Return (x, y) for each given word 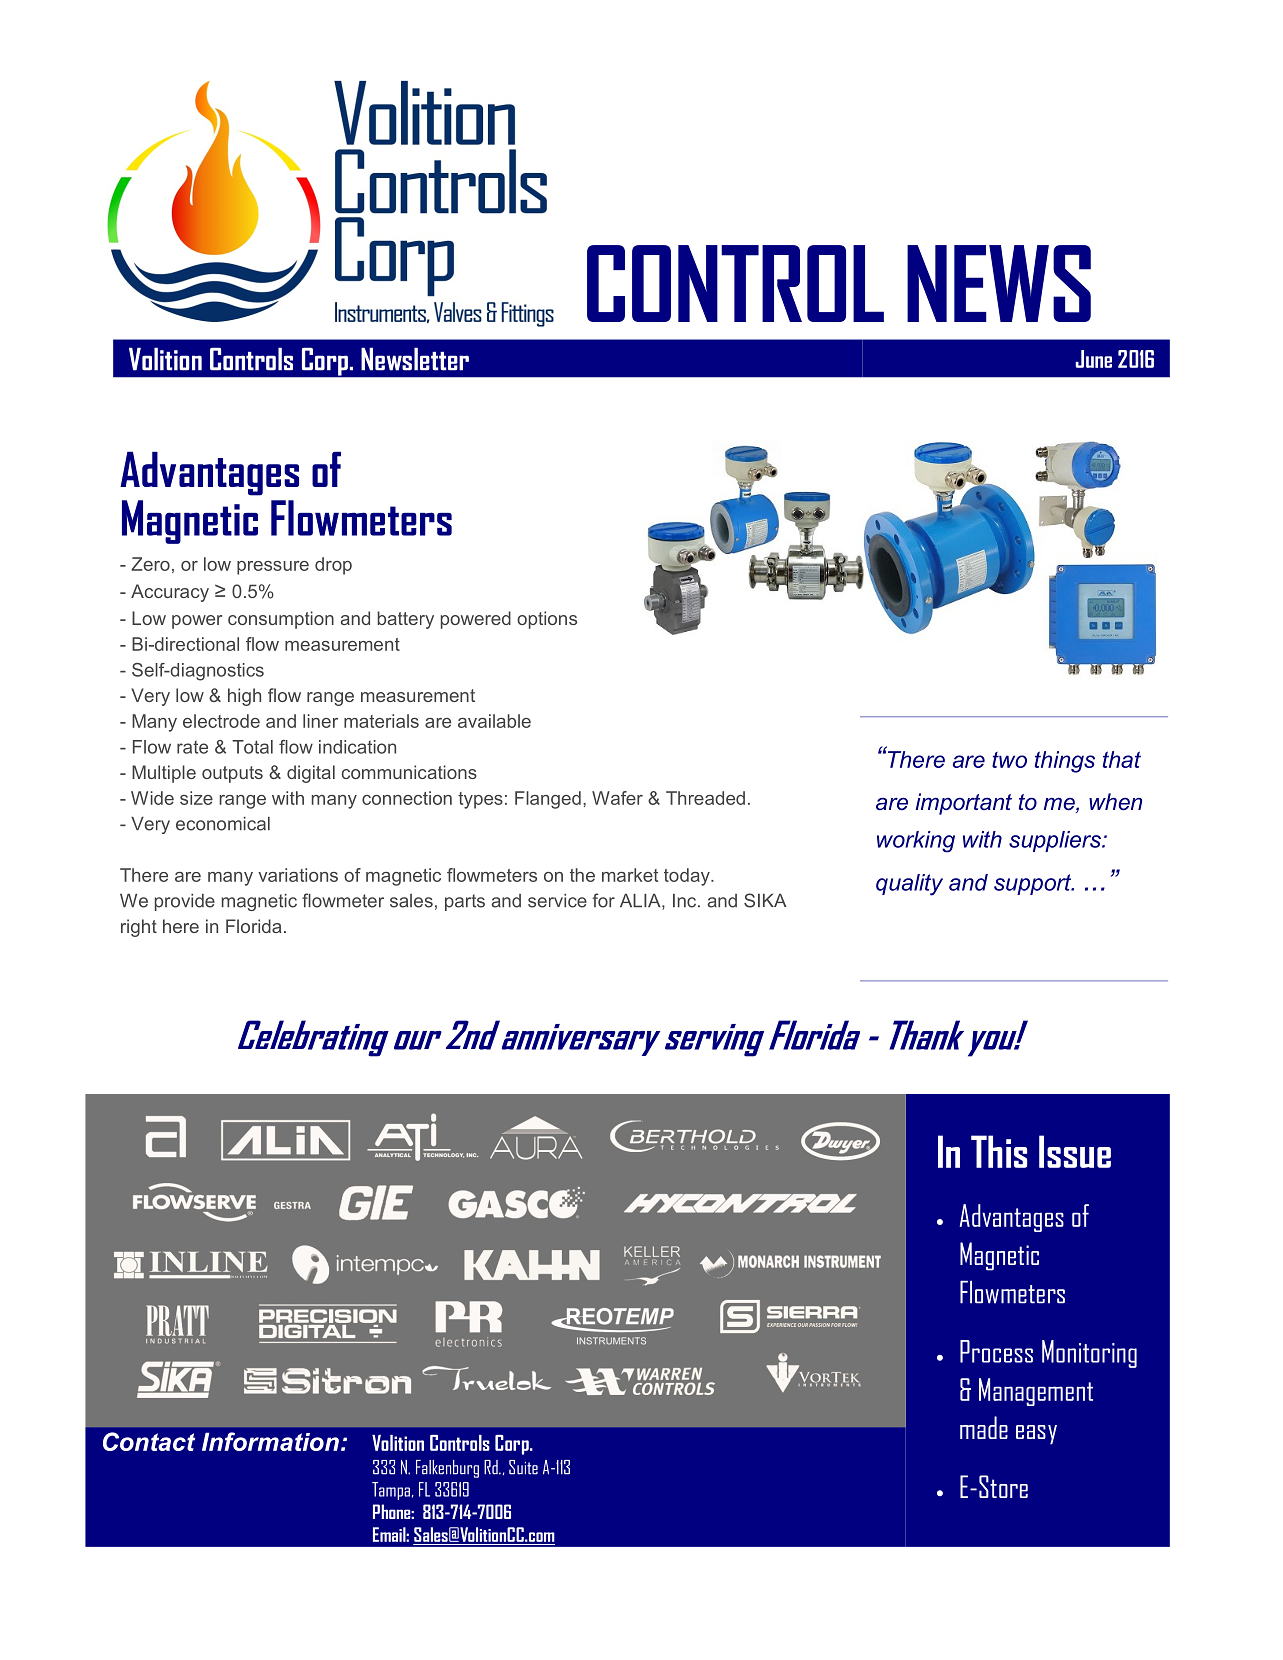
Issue (1075, 1151)
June (1093, 359)
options (547, 620)
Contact (149, 1441)
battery (406, 620)
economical (223, 824)
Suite (523, 1467)
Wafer (617, 798)
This (999, 1151)
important (964, 804)
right (139, 928)
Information (270, 1441)
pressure (273, 568)
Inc (686, 901)
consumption (281, 620)
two (1009, 760)
